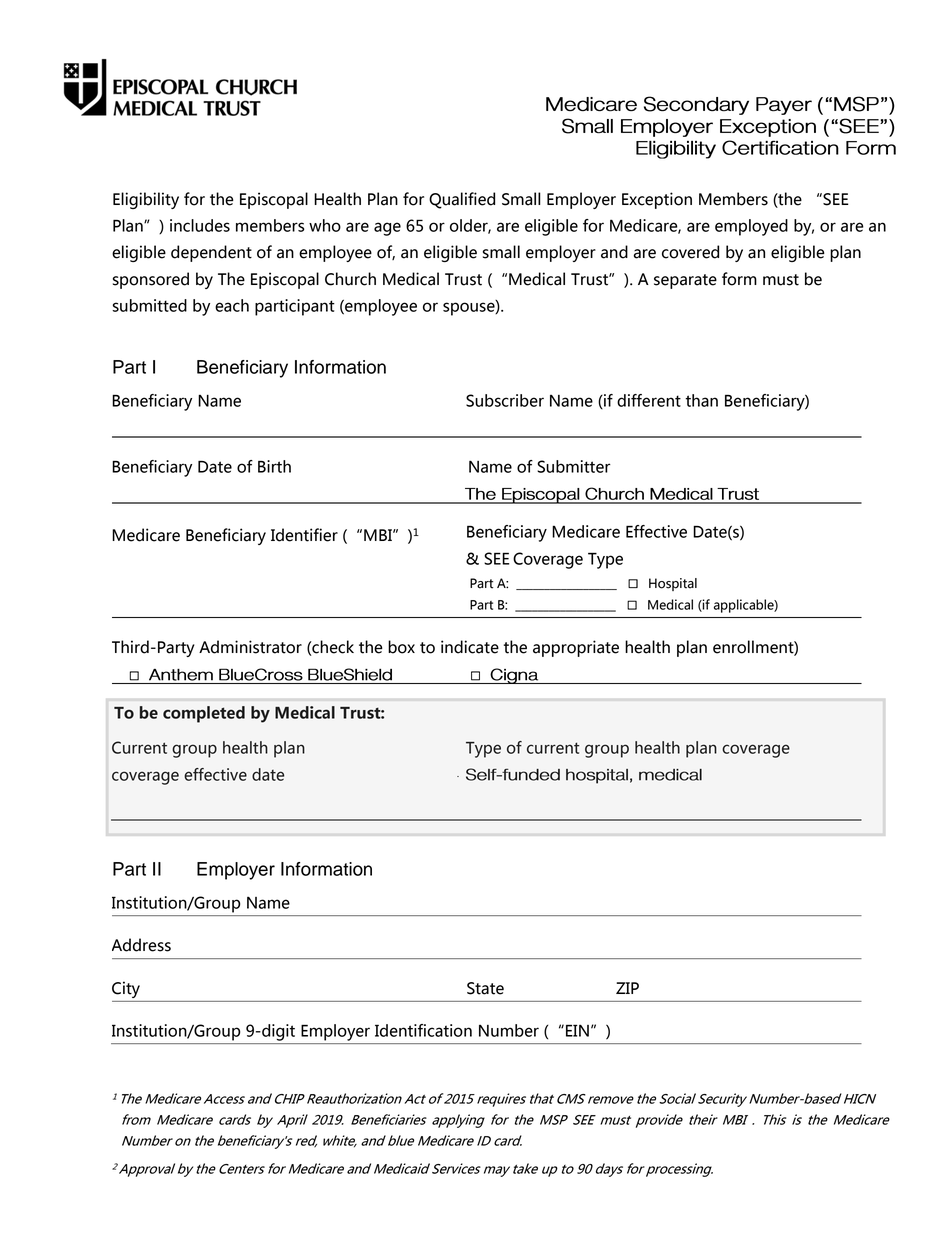  What do you see at coordinates (200, 225) in the screenshot?
I see `includes` at bounding box center [200, 225].
